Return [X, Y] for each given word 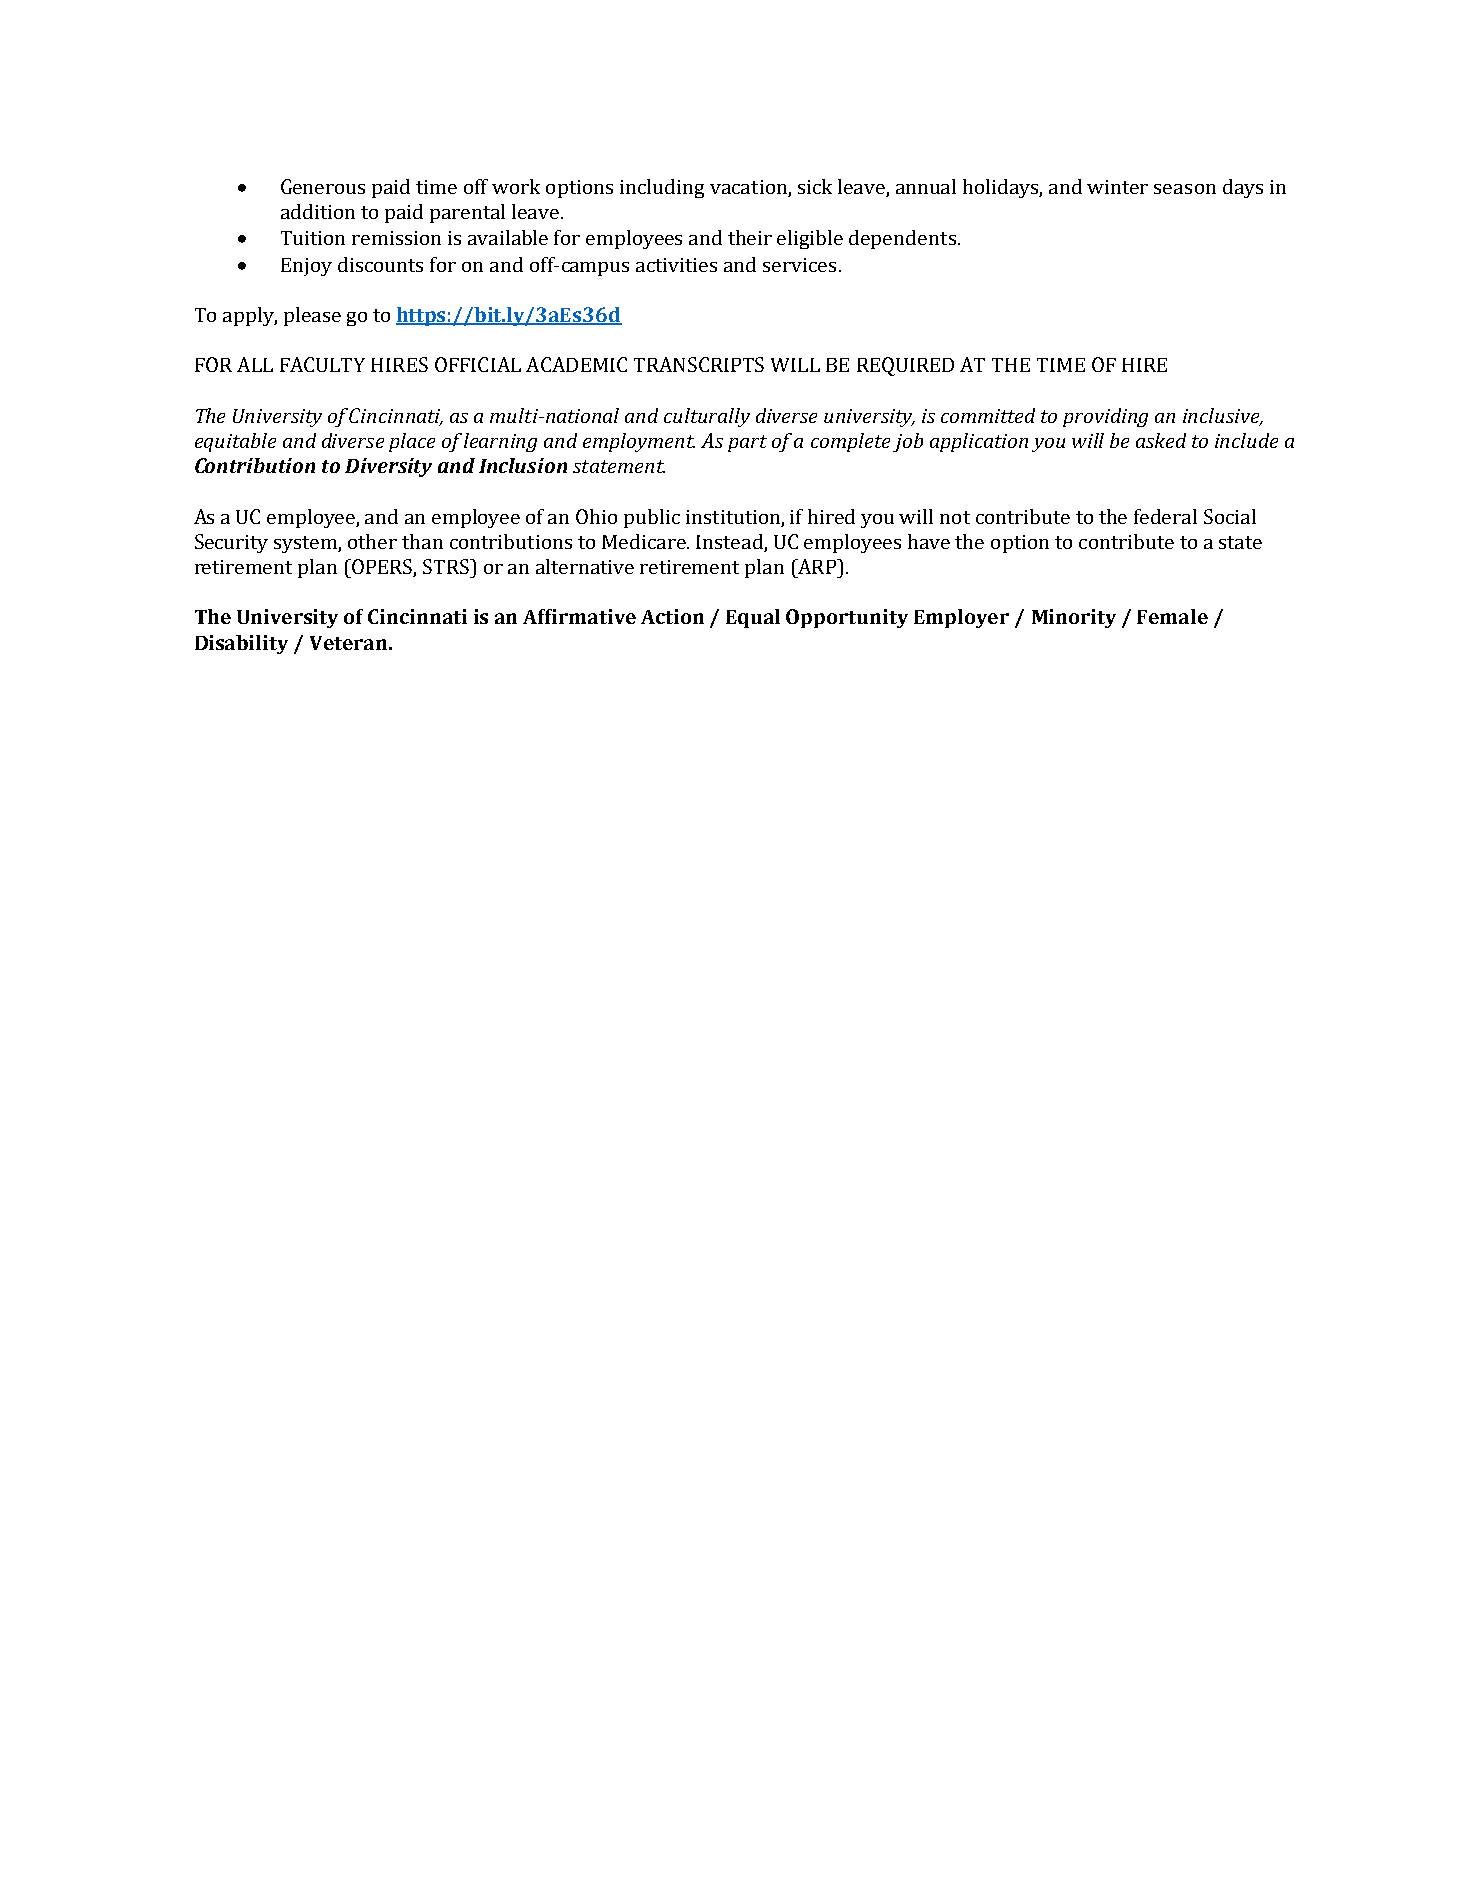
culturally [707, 417]
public [652, 518]
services [799, 265]
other [372, 541]
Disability [241, 644]
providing [1105, 417]
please [312, 316]
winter [1117, 187]
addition [318, 211]
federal [1165, 516]
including [662, 188]
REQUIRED [905, 366]
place [412, 442]
